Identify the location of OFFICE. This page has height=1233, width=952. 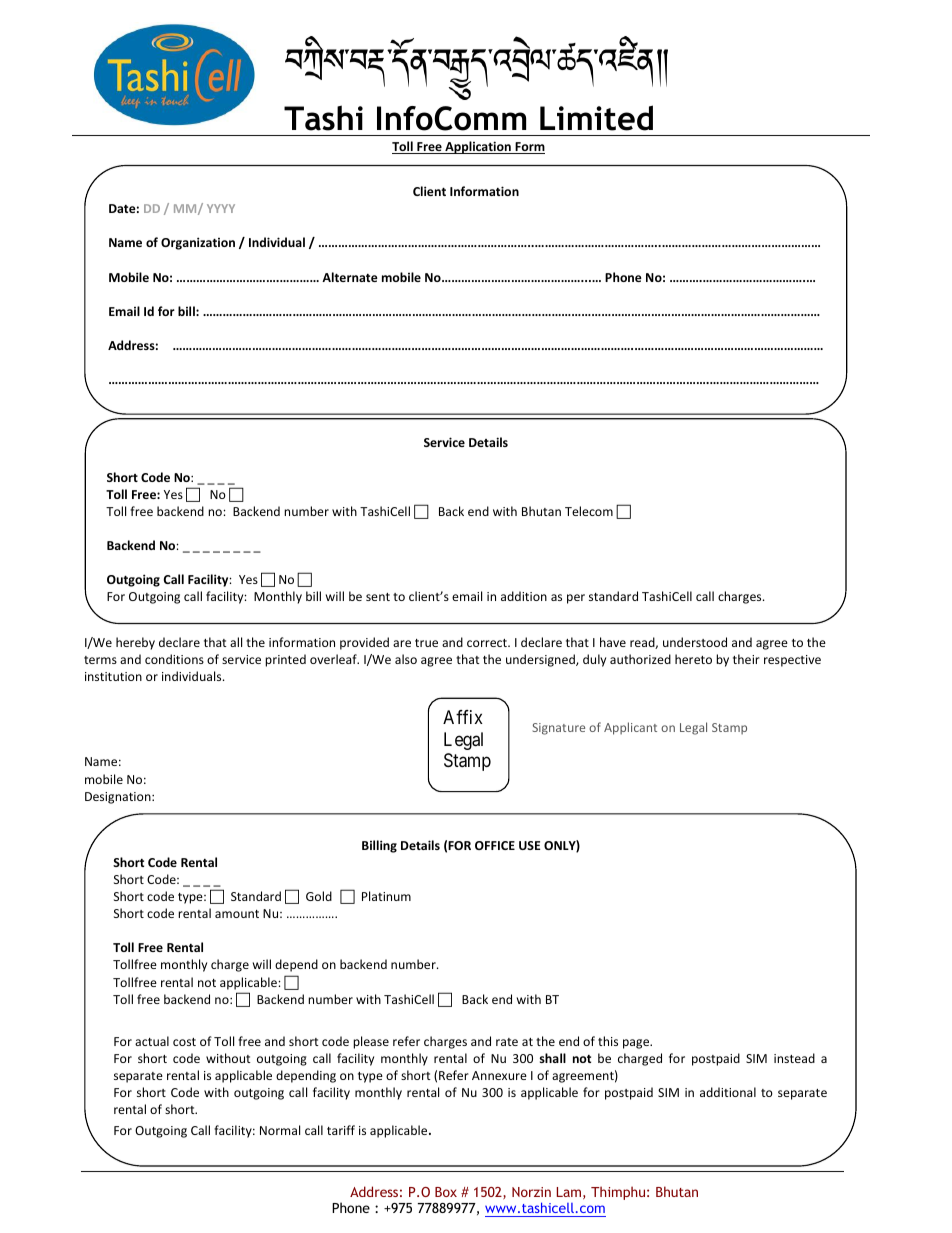
(495, 845).
